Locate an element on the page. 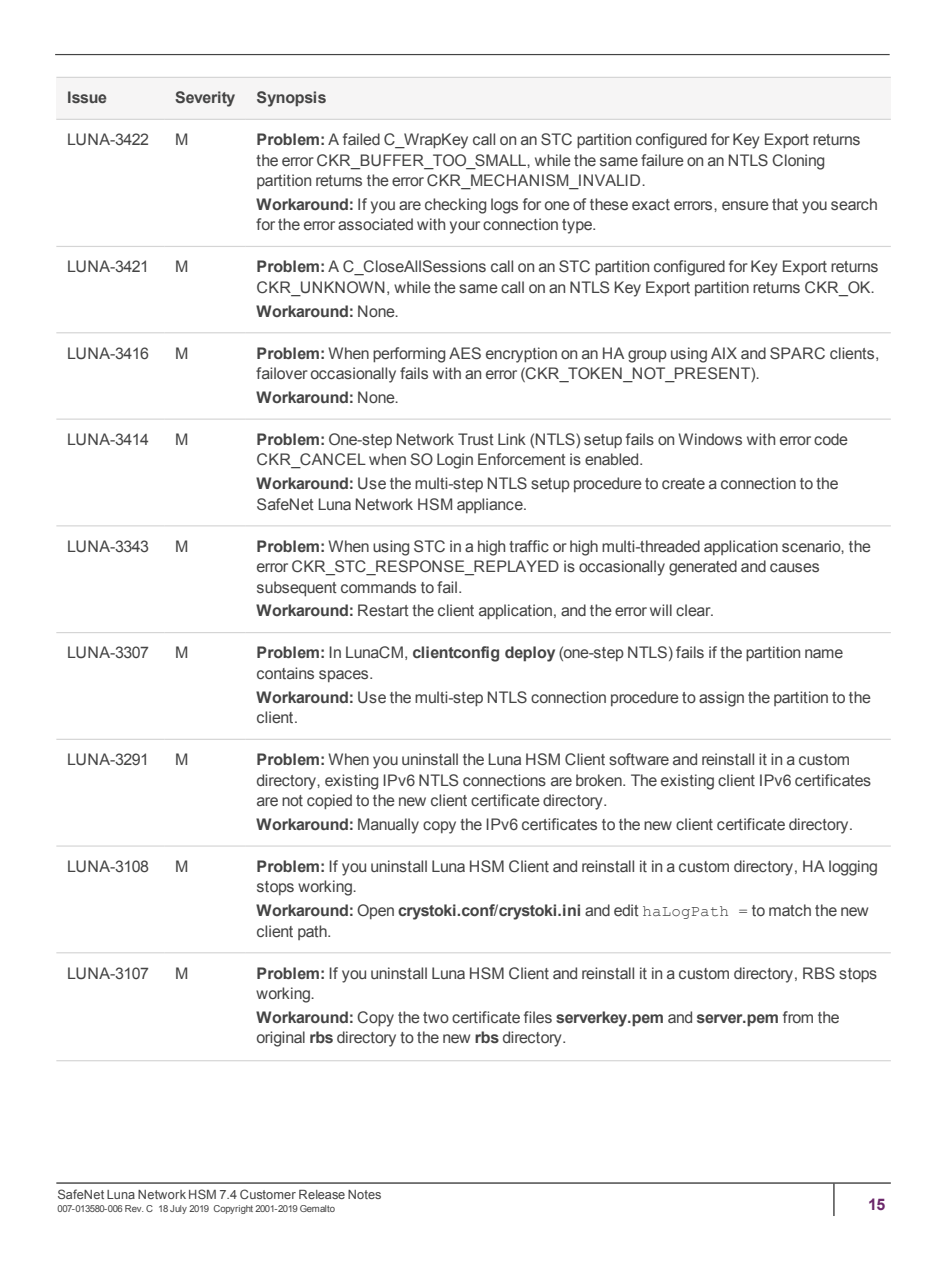  Login is located at coordinates (455, 461).
